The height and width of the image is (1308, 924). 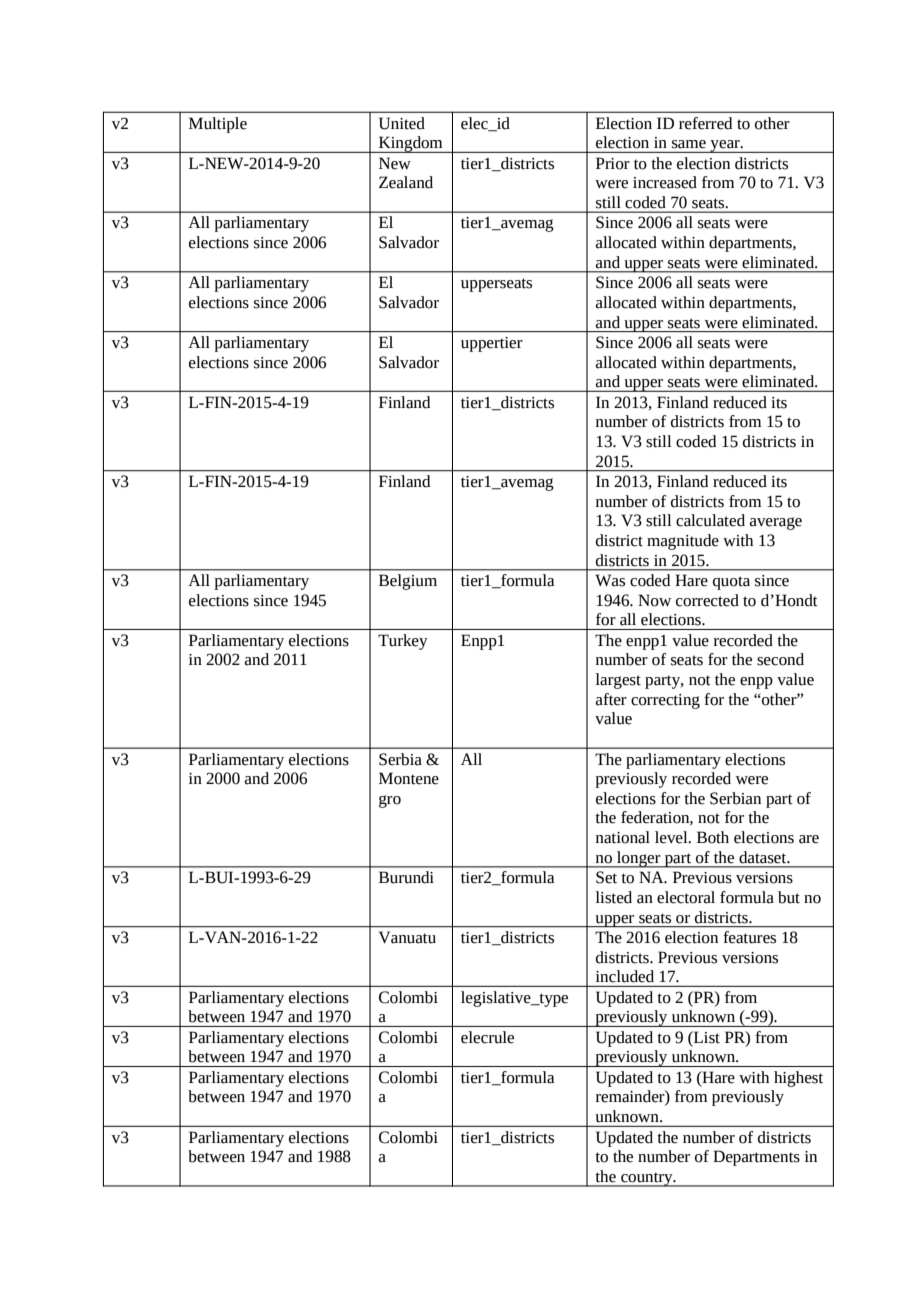 I want to click on magnitude, so click(x=683, y=542).
